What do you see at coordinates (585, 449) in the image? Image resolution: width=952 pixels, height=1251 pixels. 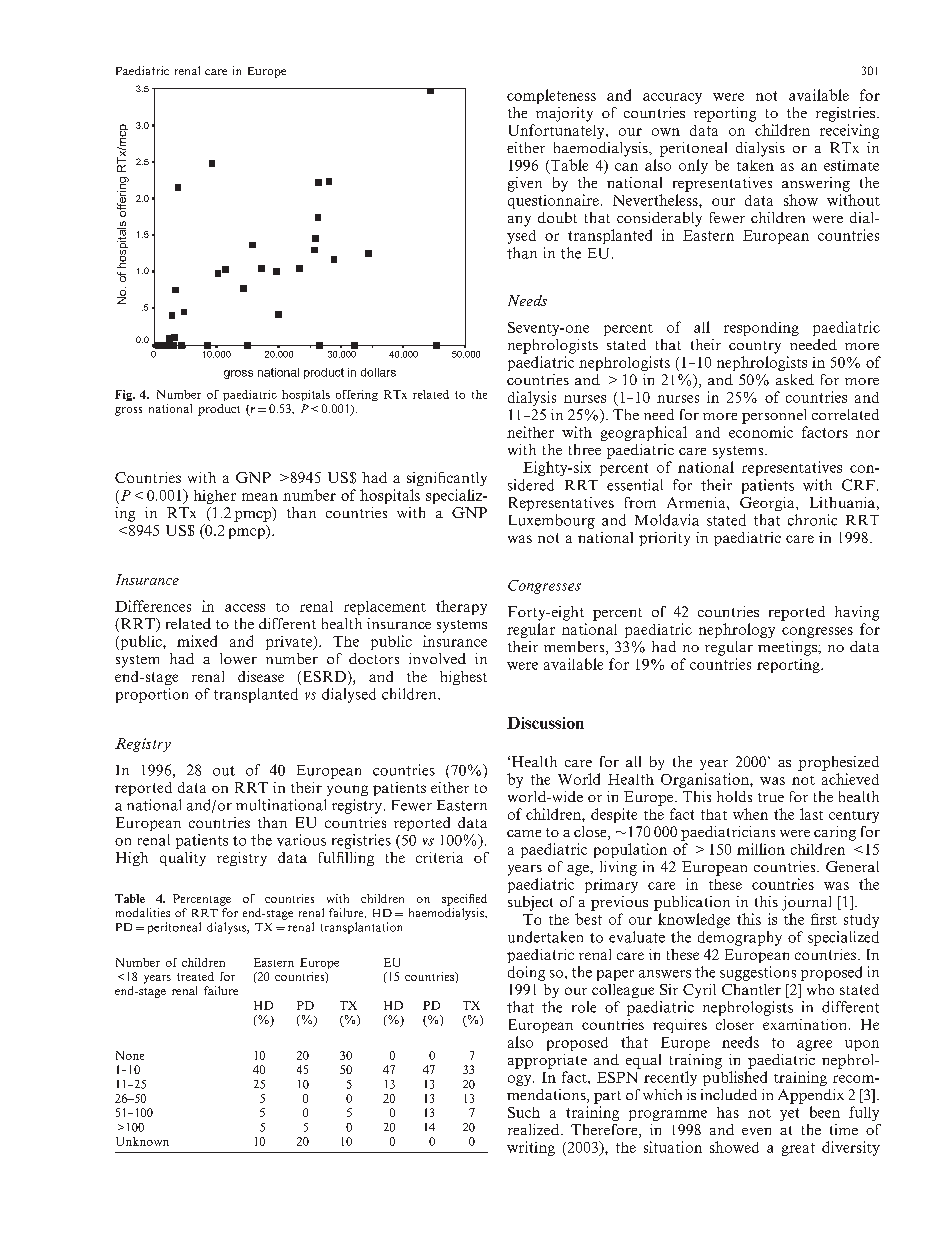 I see `three` at bounding box center [585, 449].
